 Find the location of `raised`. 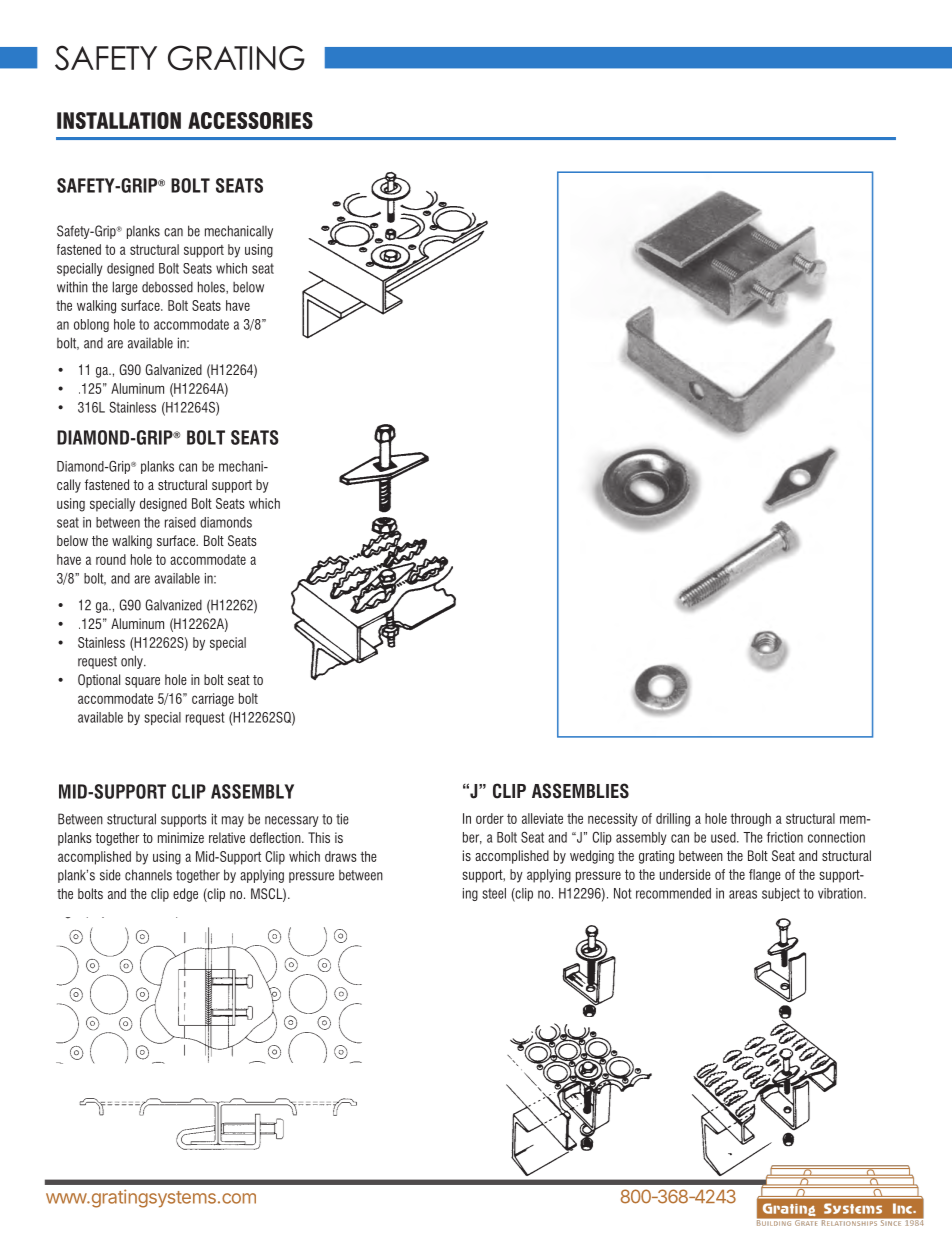

raised is located at coordinates (180, 522).
